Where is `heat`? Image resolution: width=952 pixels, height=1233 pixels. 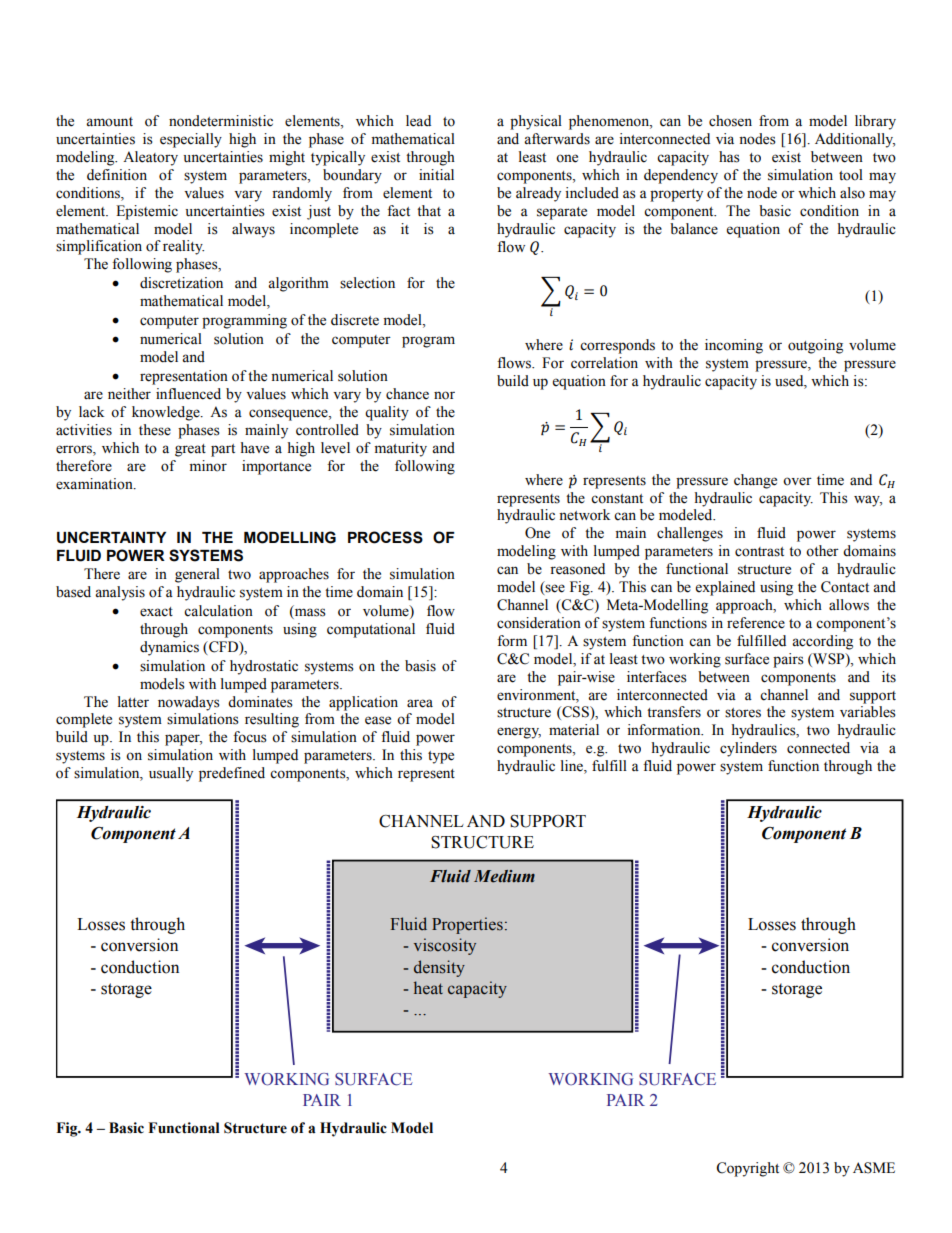 heat is located at coordinates (428, 988).
